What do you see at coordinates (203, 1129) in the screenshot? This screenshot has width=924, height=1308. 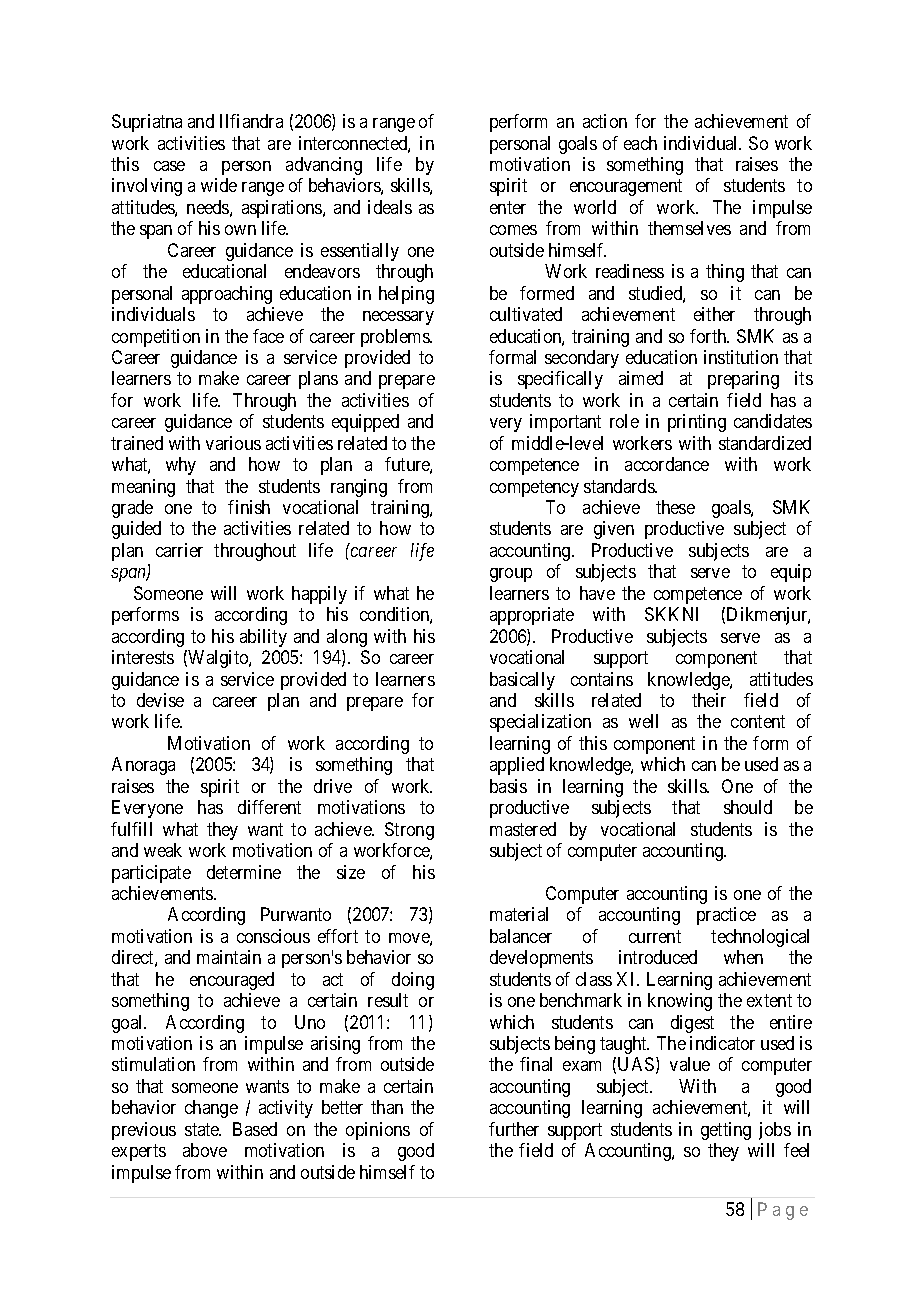 I see `state` at bounding box center [203, 1129].
